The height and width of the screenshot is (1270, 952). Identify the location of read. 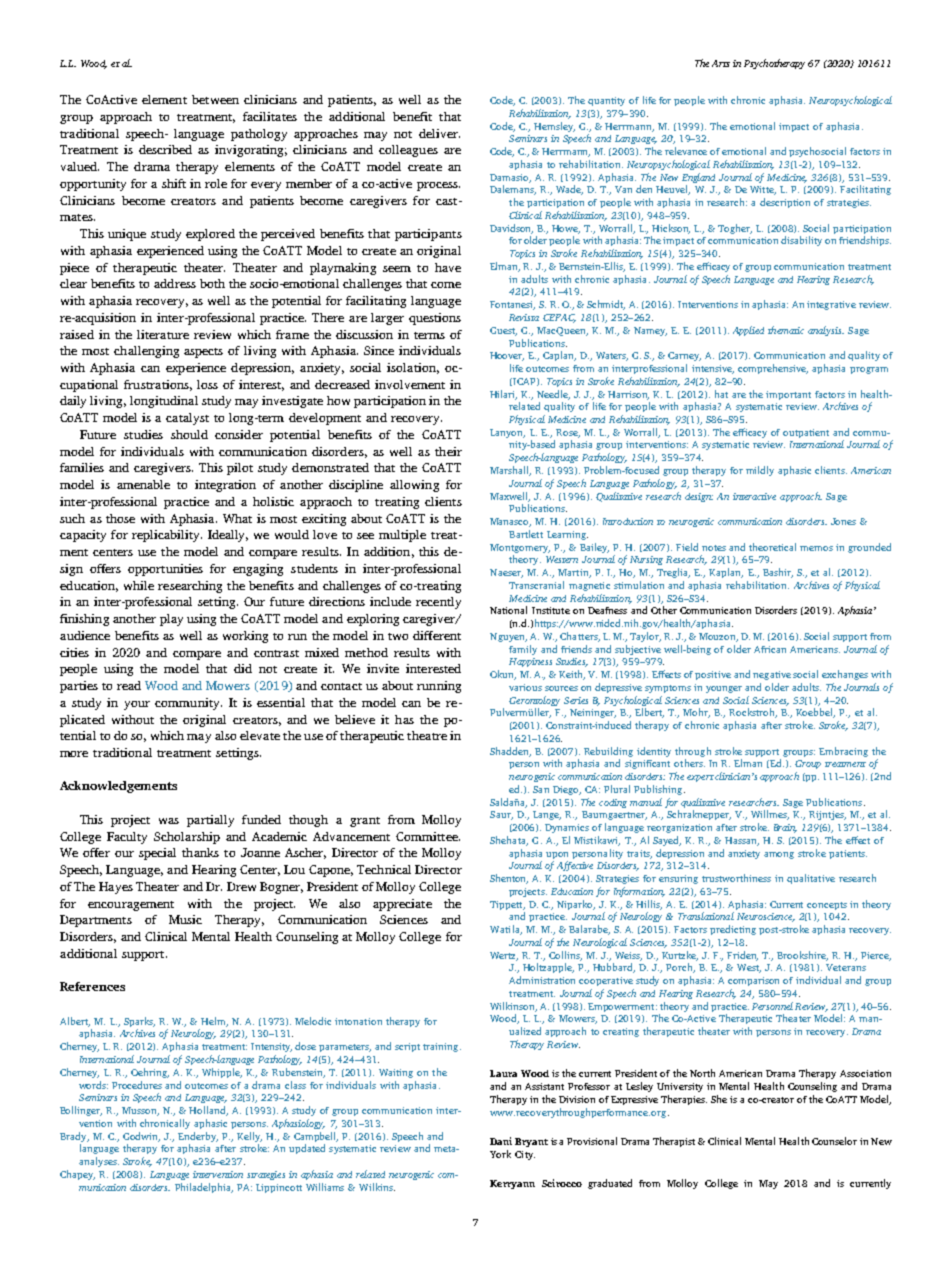
(129, 685).
